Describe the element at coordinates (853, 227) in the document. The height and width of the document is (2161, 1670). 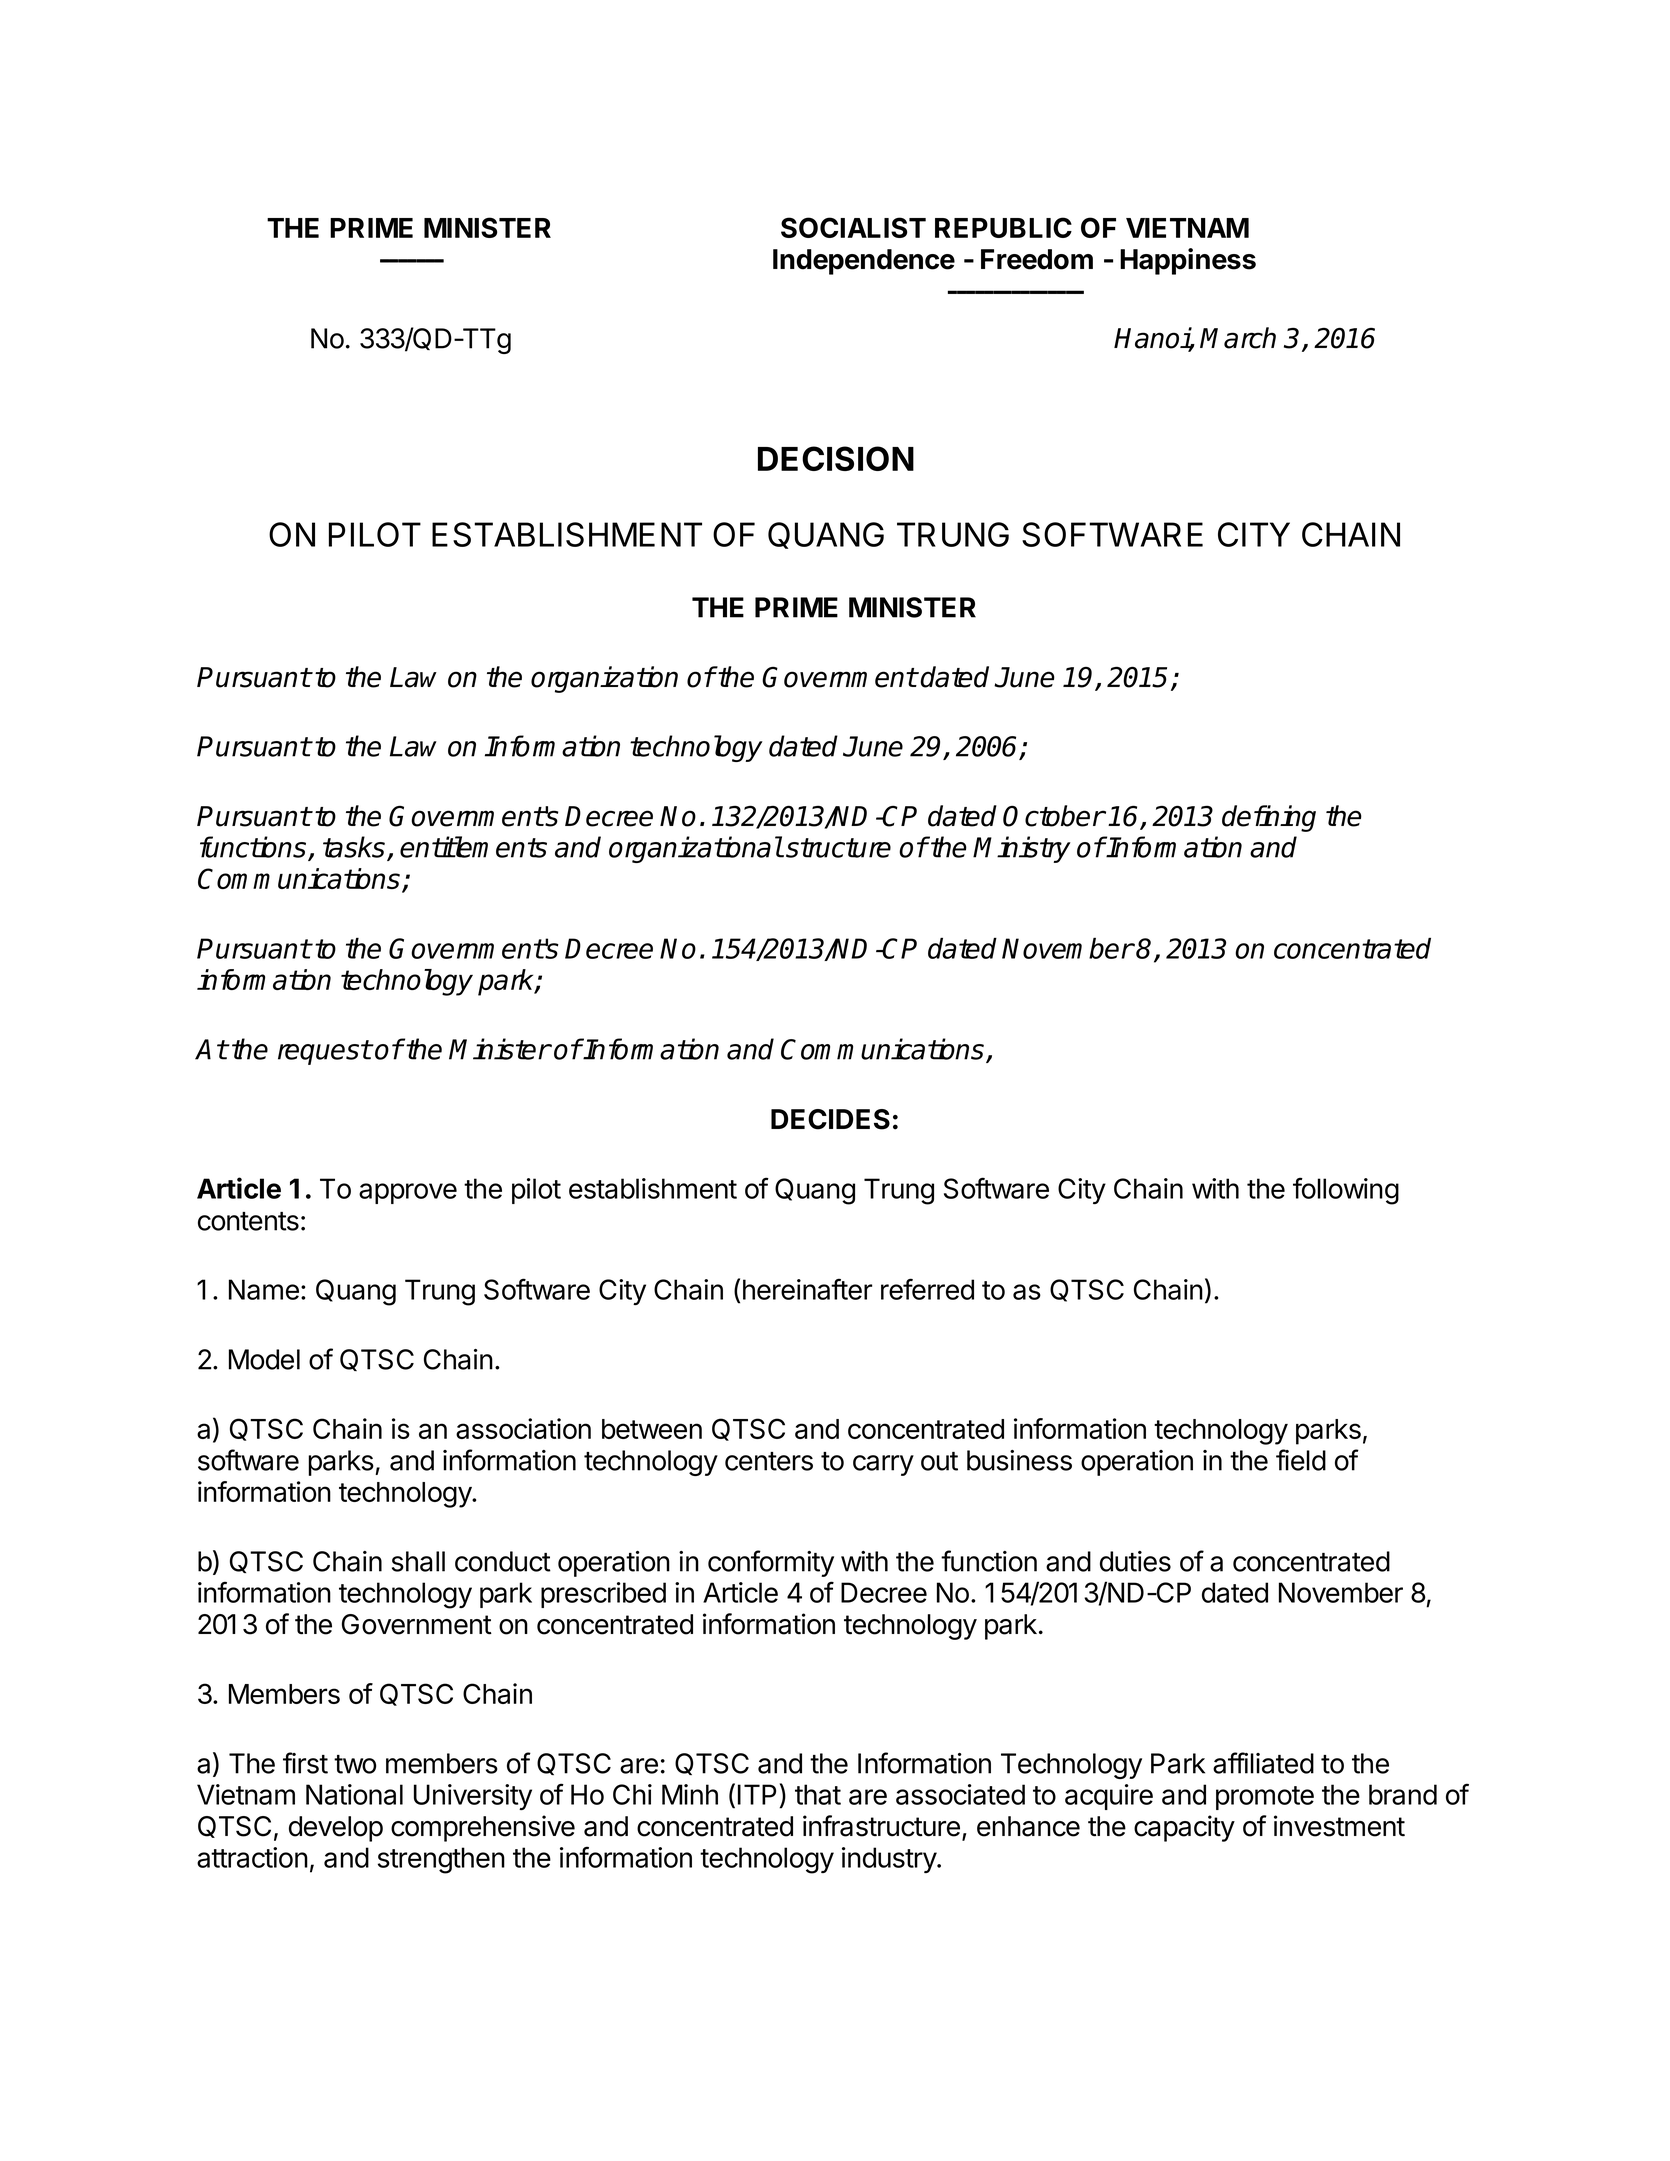
I see `SOCIALIST` at that location.
